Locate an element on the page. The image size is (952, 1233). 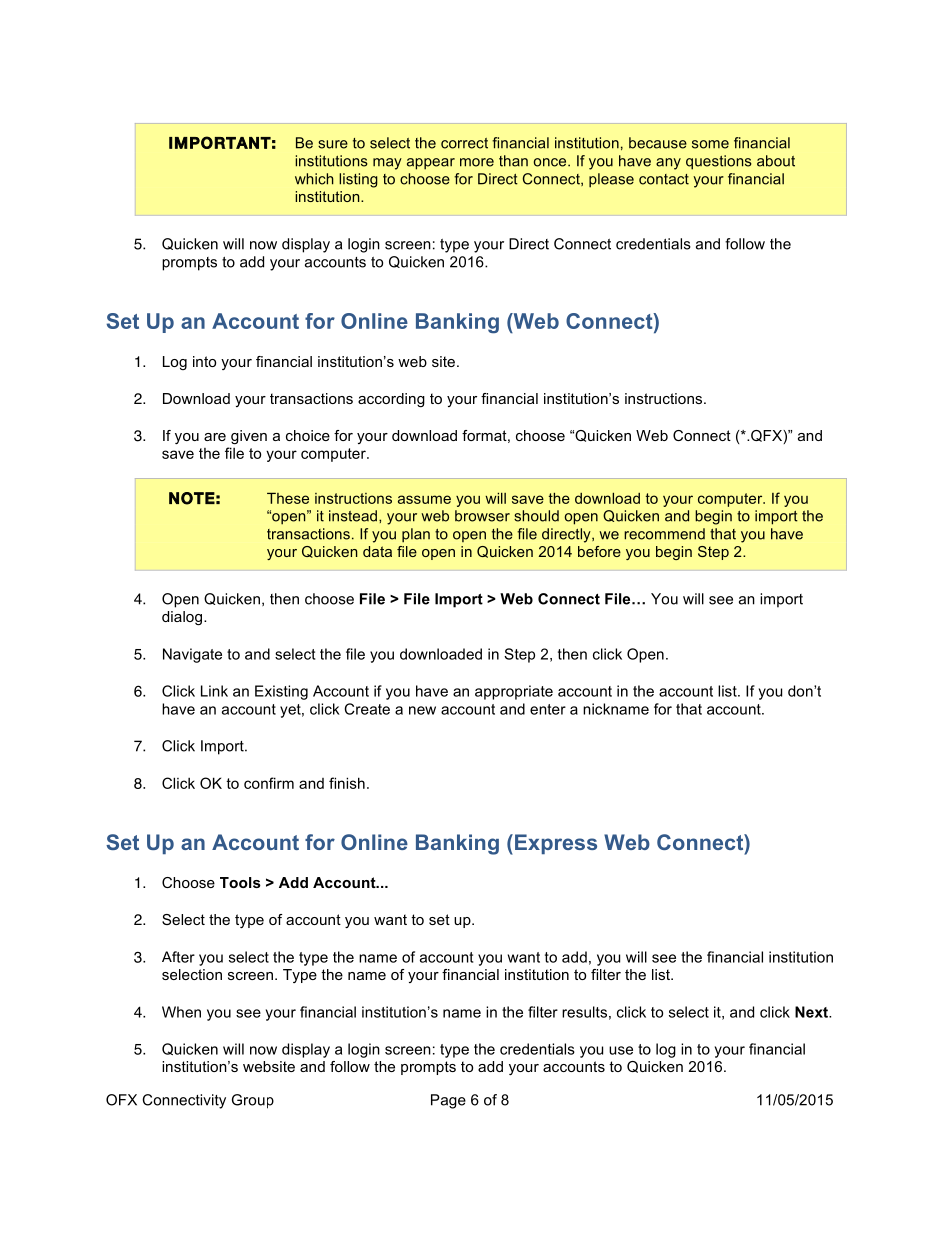
dialog is located at coordinates (182, 618).
